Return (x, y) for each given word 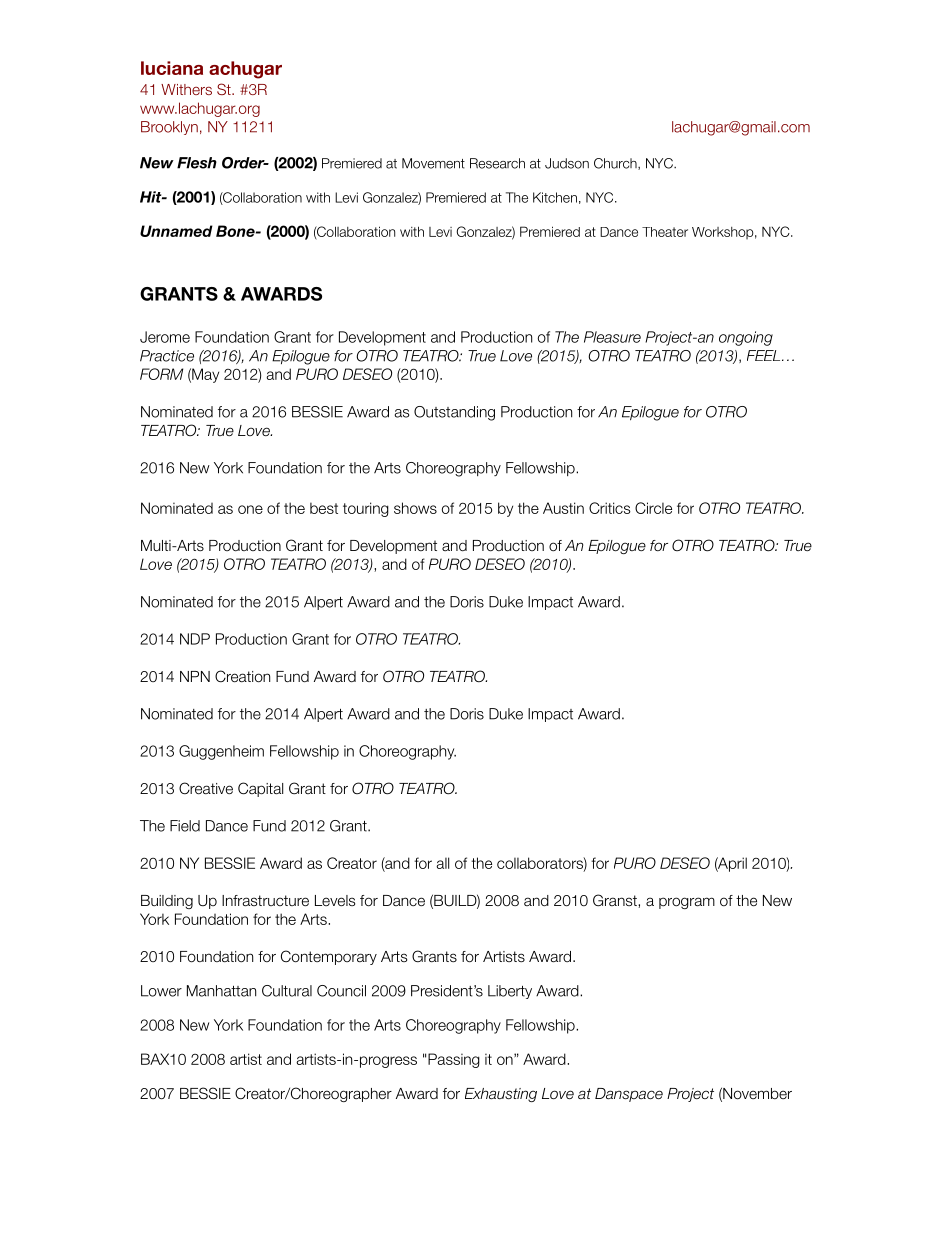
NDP (195, 639)
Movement (433, 163)
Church (616, 164)
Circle (653, 508)
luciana (172, 68)
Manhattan (221, 991)
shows (415, 508)
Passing (454, 1060)
